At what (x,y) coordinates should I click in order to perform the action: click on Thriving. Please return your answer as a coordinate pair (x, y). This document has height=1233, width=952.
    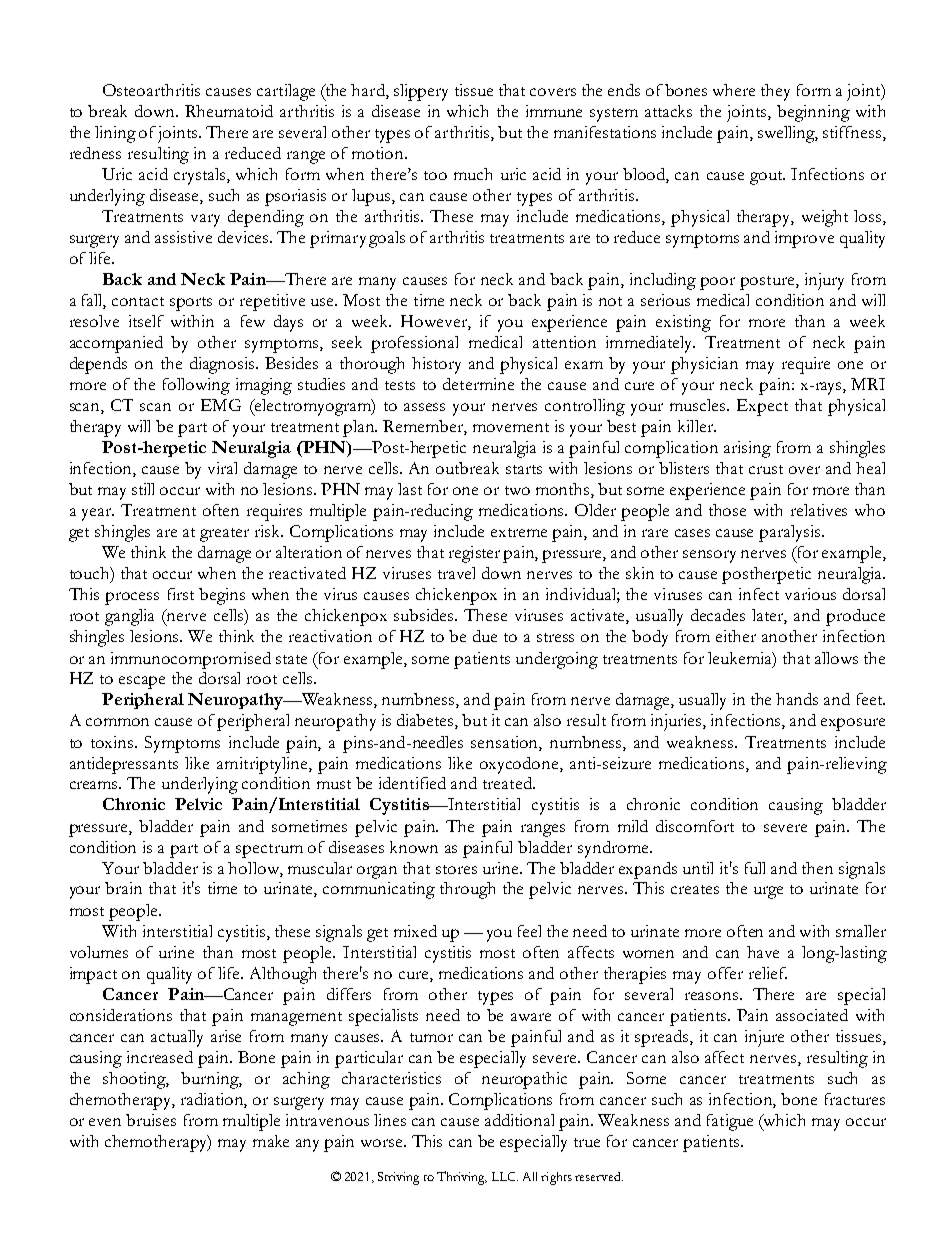
    Looking at the image, I should click on (462, 1178).
